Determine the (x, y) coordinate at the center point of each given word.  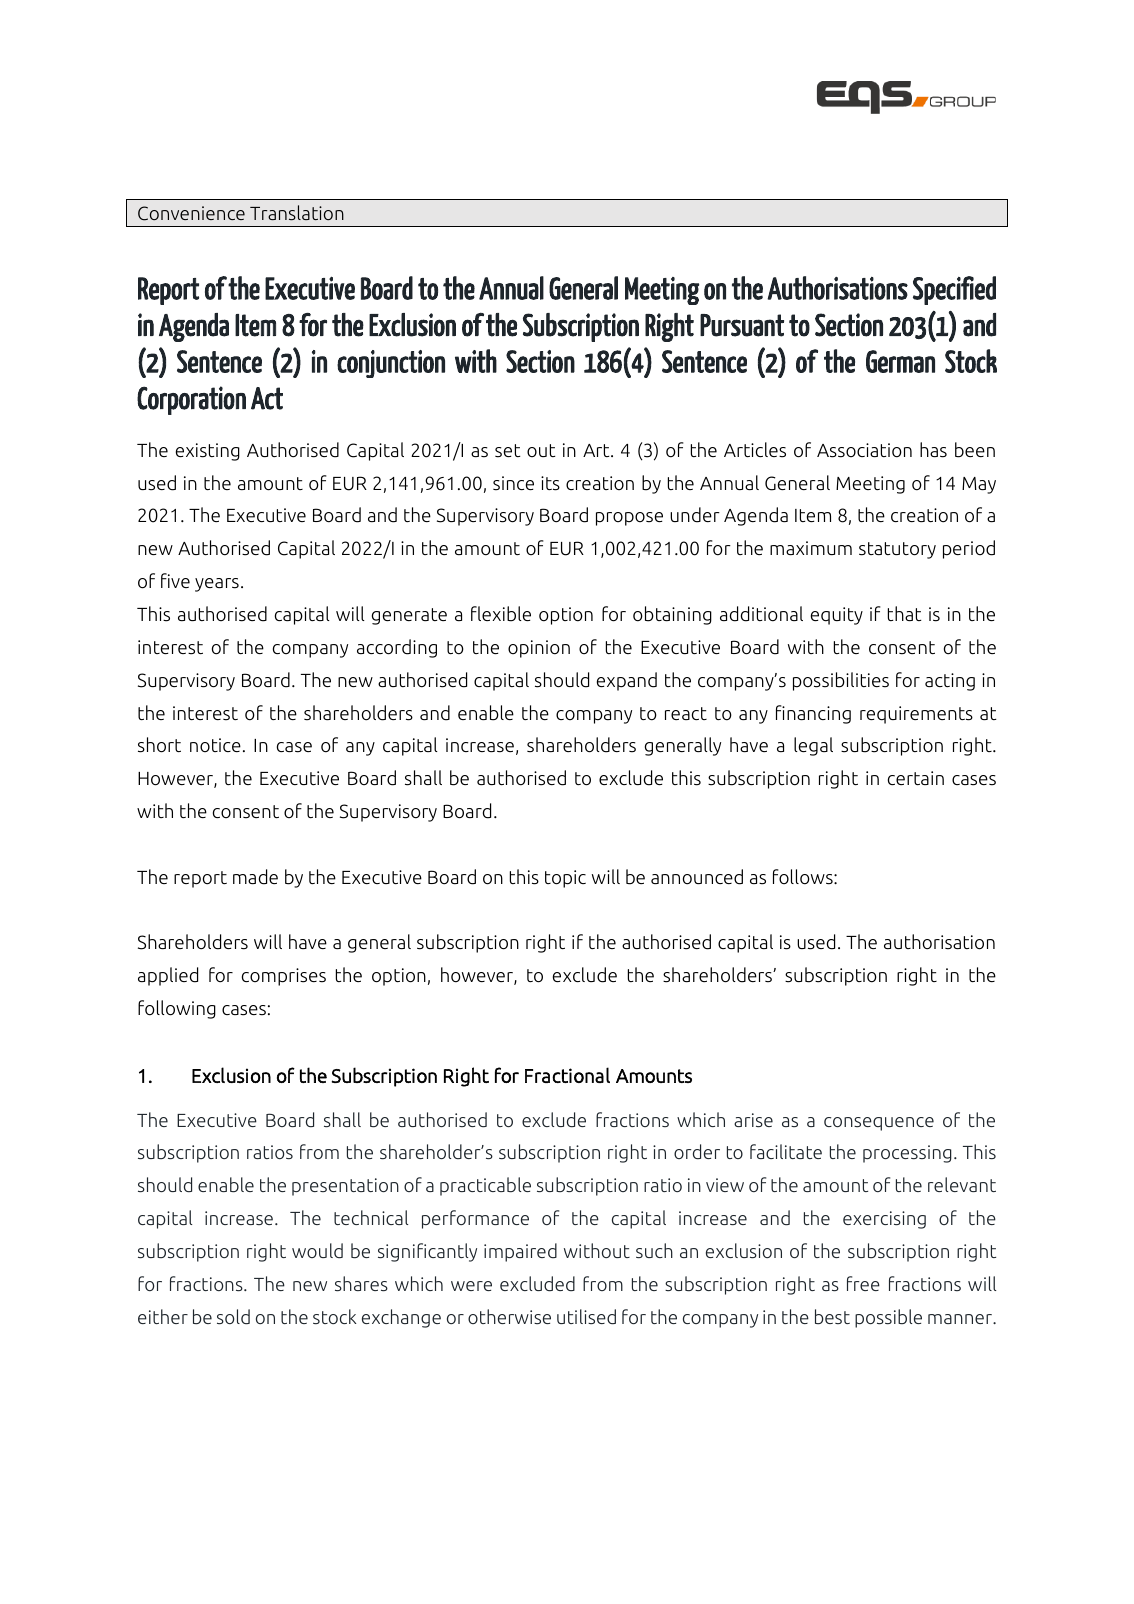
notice (215, 745)
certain (916, 778)
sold (233, 1316)
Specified (954, 290)
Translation (297, 213)
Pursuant (742, 325)
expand (627, 681)
